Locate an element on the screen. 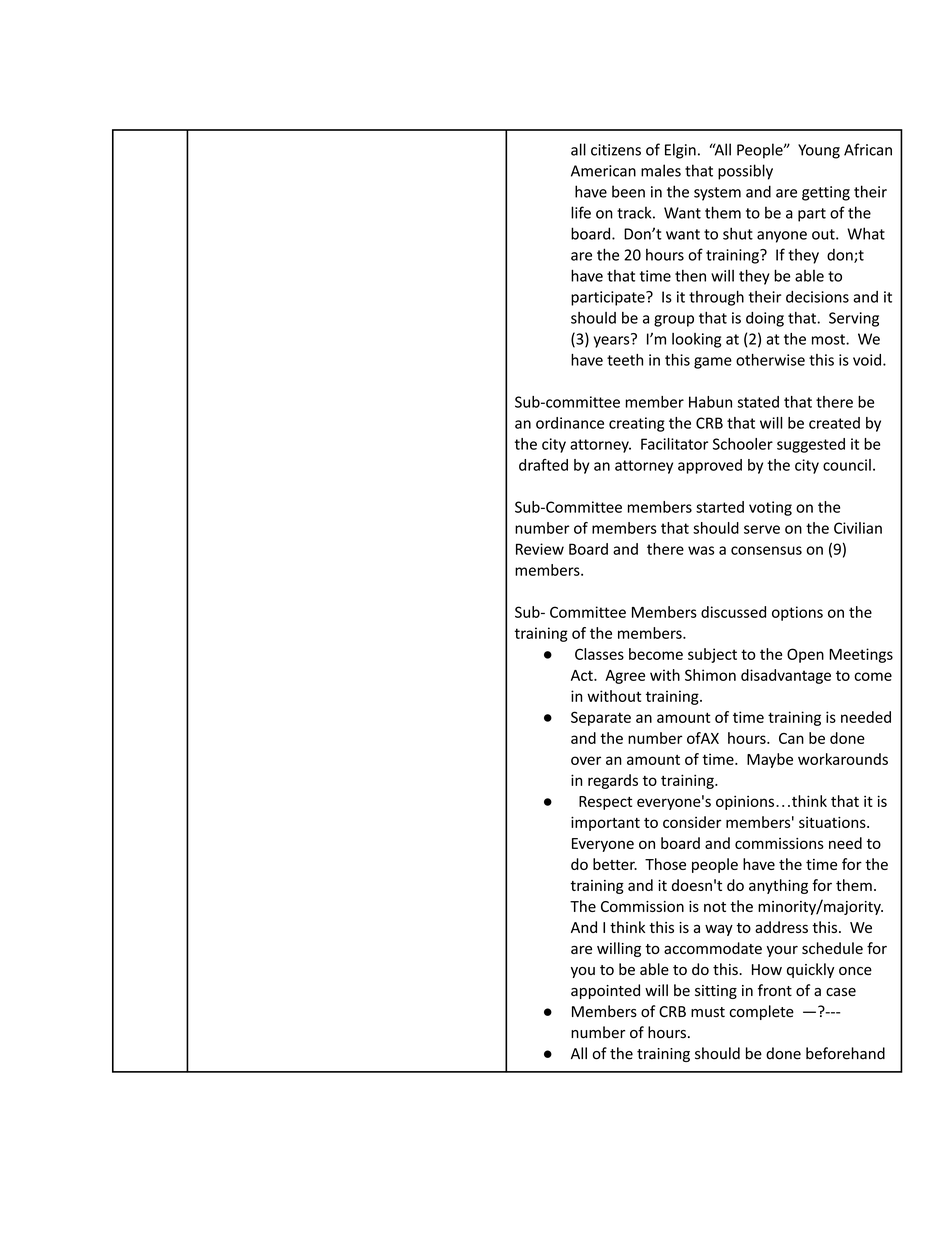 Image resolution: width=952 pixels, height=1233 pixels. American is located at coordinates (603, 171).
